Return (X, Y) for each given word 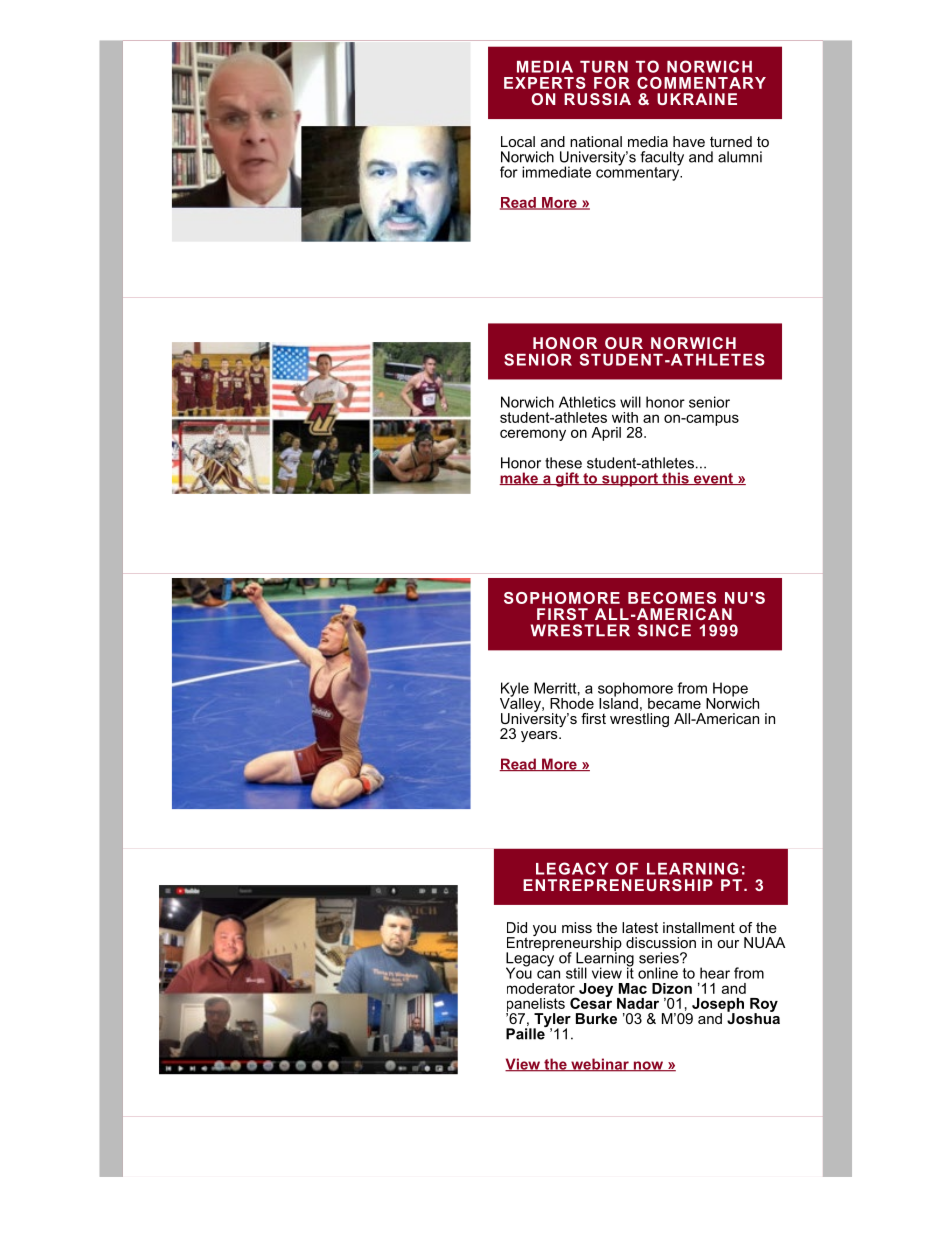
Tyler (552, 1021)
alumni (740, 157)
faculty (662, 159)
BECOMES (672, 598)
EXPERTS (545, 83)
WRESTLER (580, 630)
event (713, 479)
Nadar (638, 1003)
